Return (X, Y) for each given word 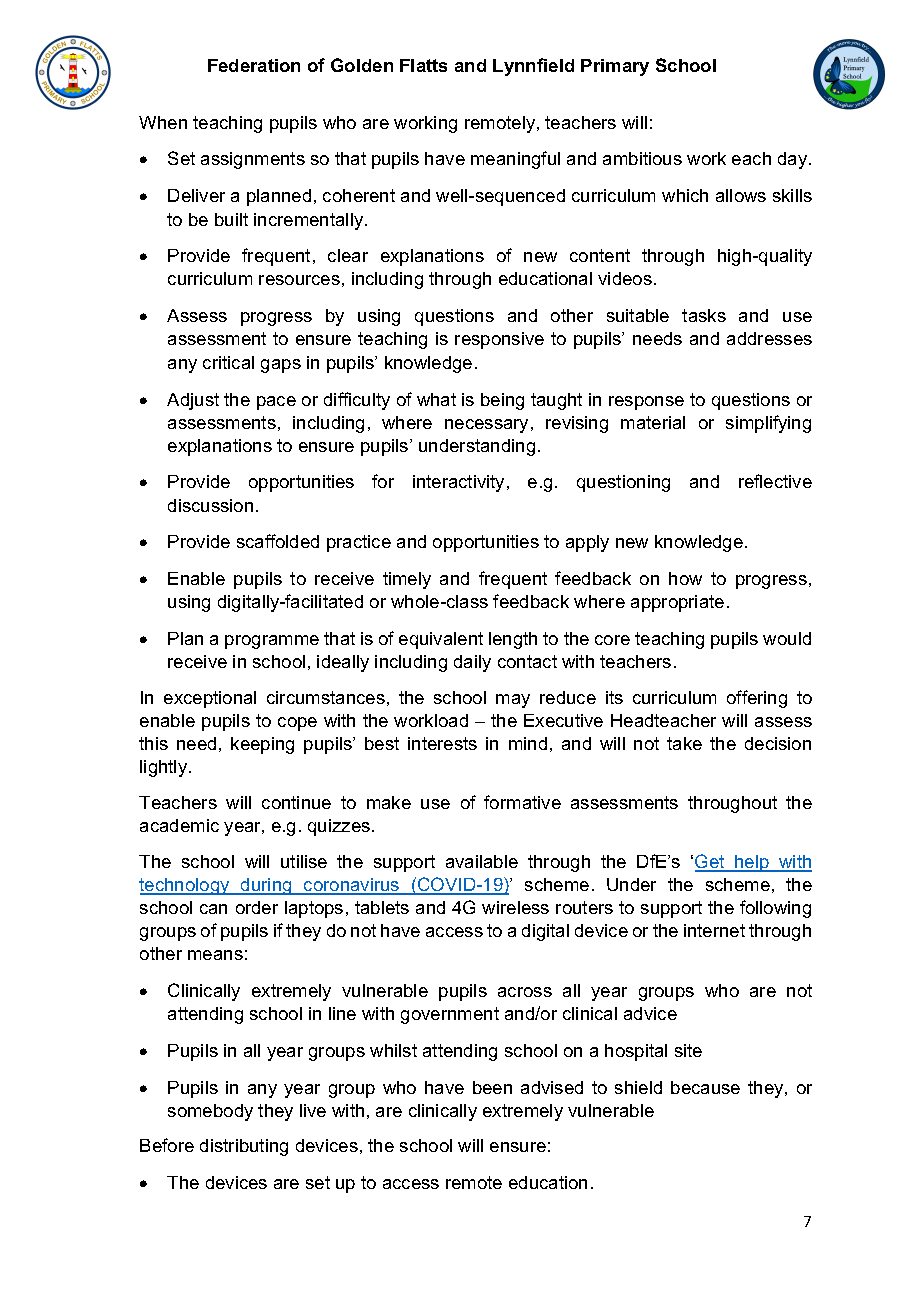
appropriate (677, 603)
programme (272, 642)
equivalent (441, 640)
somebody (210, 1112)
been (492, 1087)
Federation (254, 65)
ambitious (642, 158)
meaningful (515, 160)
